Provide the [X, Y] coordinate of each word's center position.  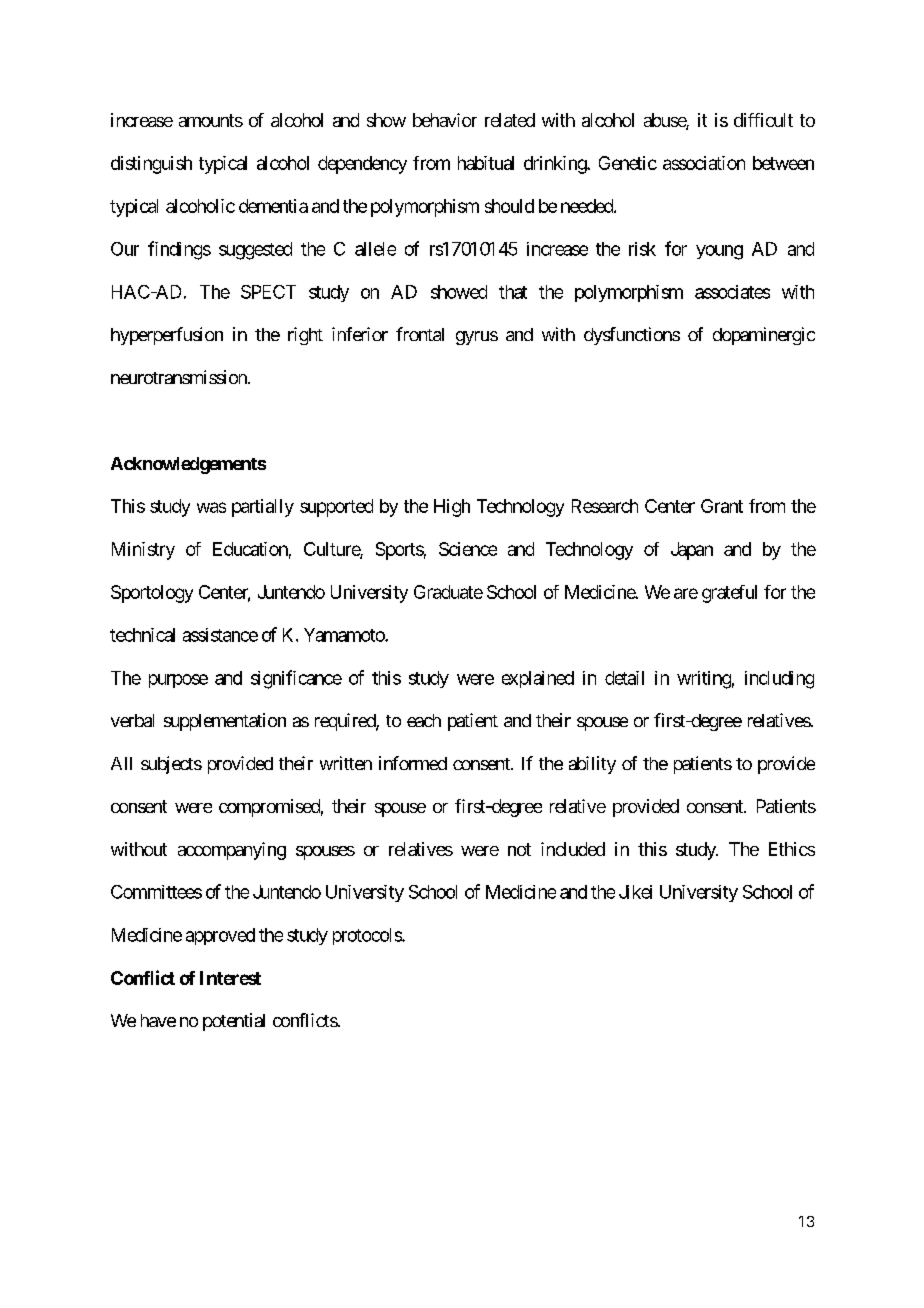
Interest [230, 978]
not [519, 849]
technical [142, 635]
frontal [420, 334]
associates [732, 292]
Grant [722, 506]
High [452, 508]
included [573, 849]
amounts [211, 120]
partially [263, 508]
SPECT [268, 292]
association [704, 163]
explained [538, 679]
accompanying [232, 851]
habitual [486, 163]
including [779, 680]
